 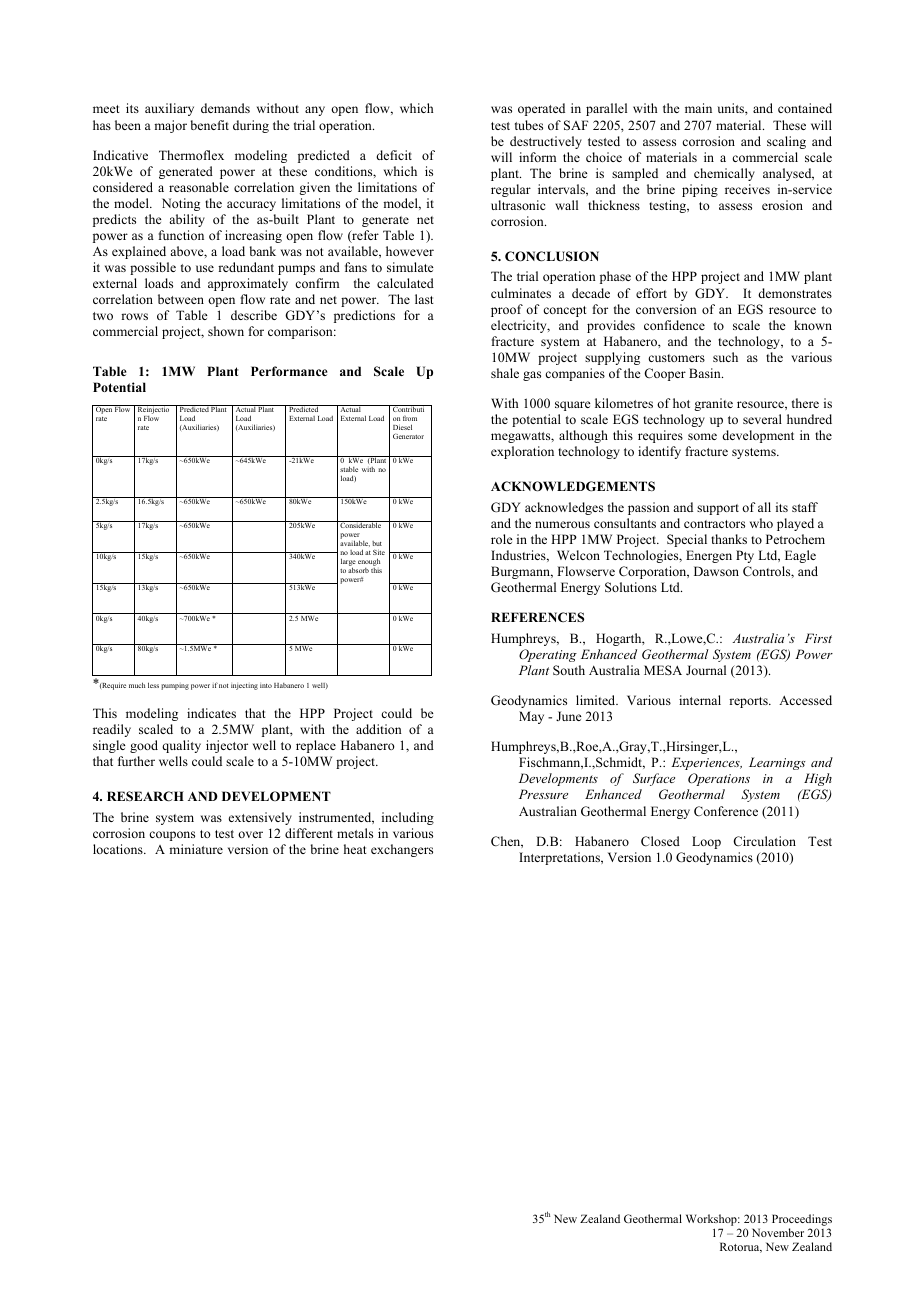 What do you see at coordinates (802, 1220) in the screenshot?
I see `Proceedings` at bounding box center [802, 1220].
